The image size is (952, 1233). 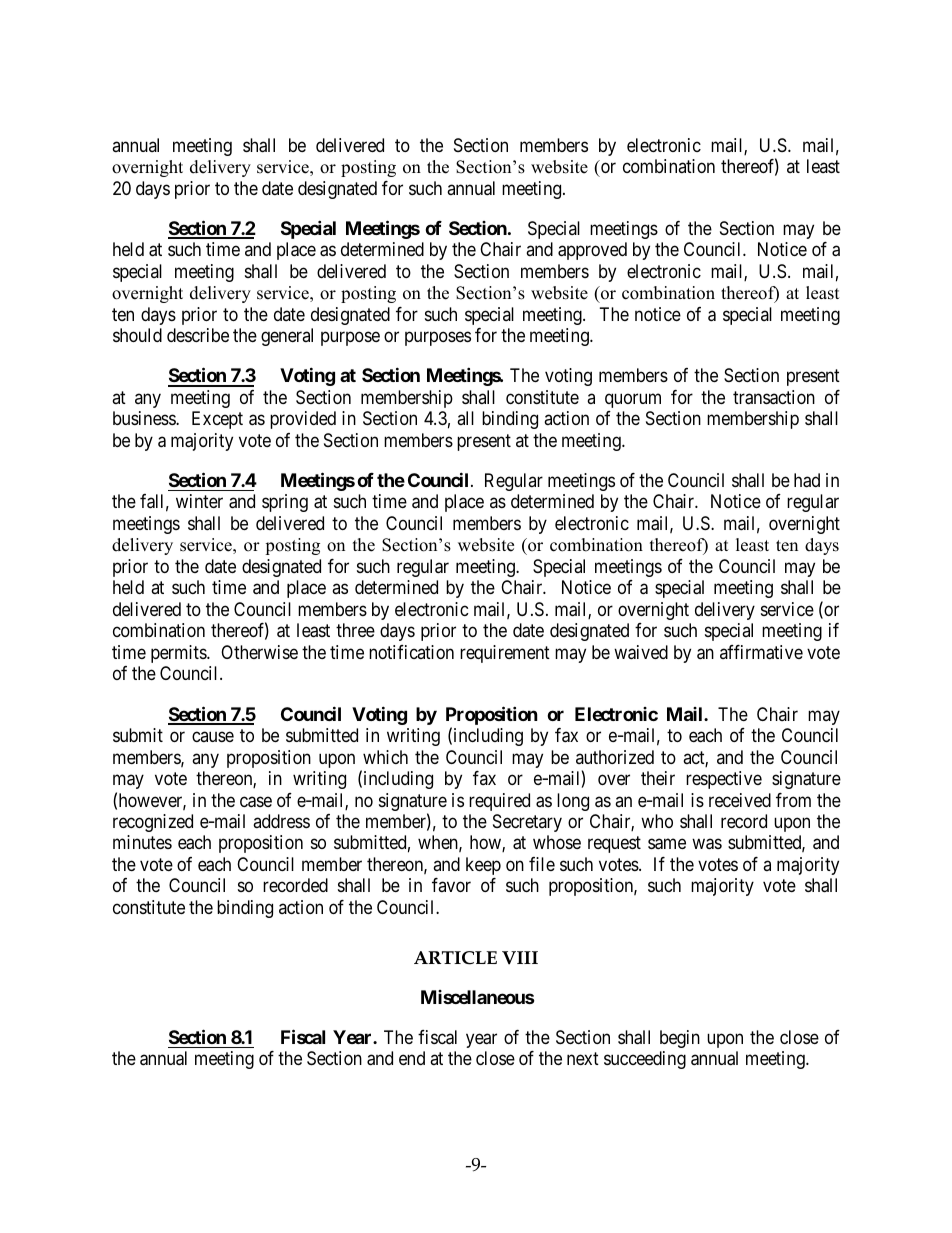 I want to click on approved, so click(x=592, y=251).
